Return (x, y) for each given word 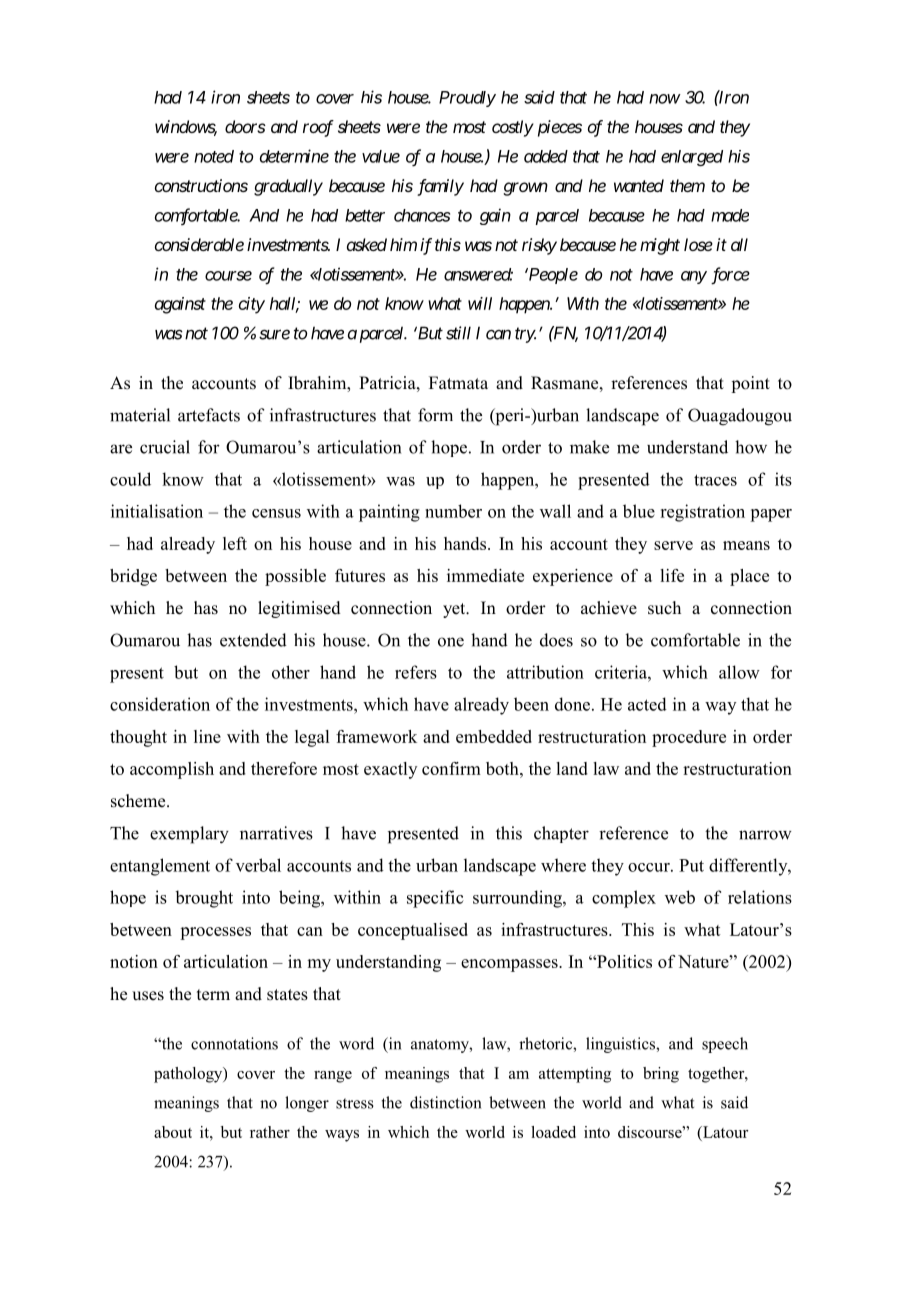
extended (253, 640)
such (664, 608)
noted (214, 156)
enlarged (692, 158)
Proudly (467, 99)
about (173, 1132)
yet (455, 610)
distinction (445, 1102)
